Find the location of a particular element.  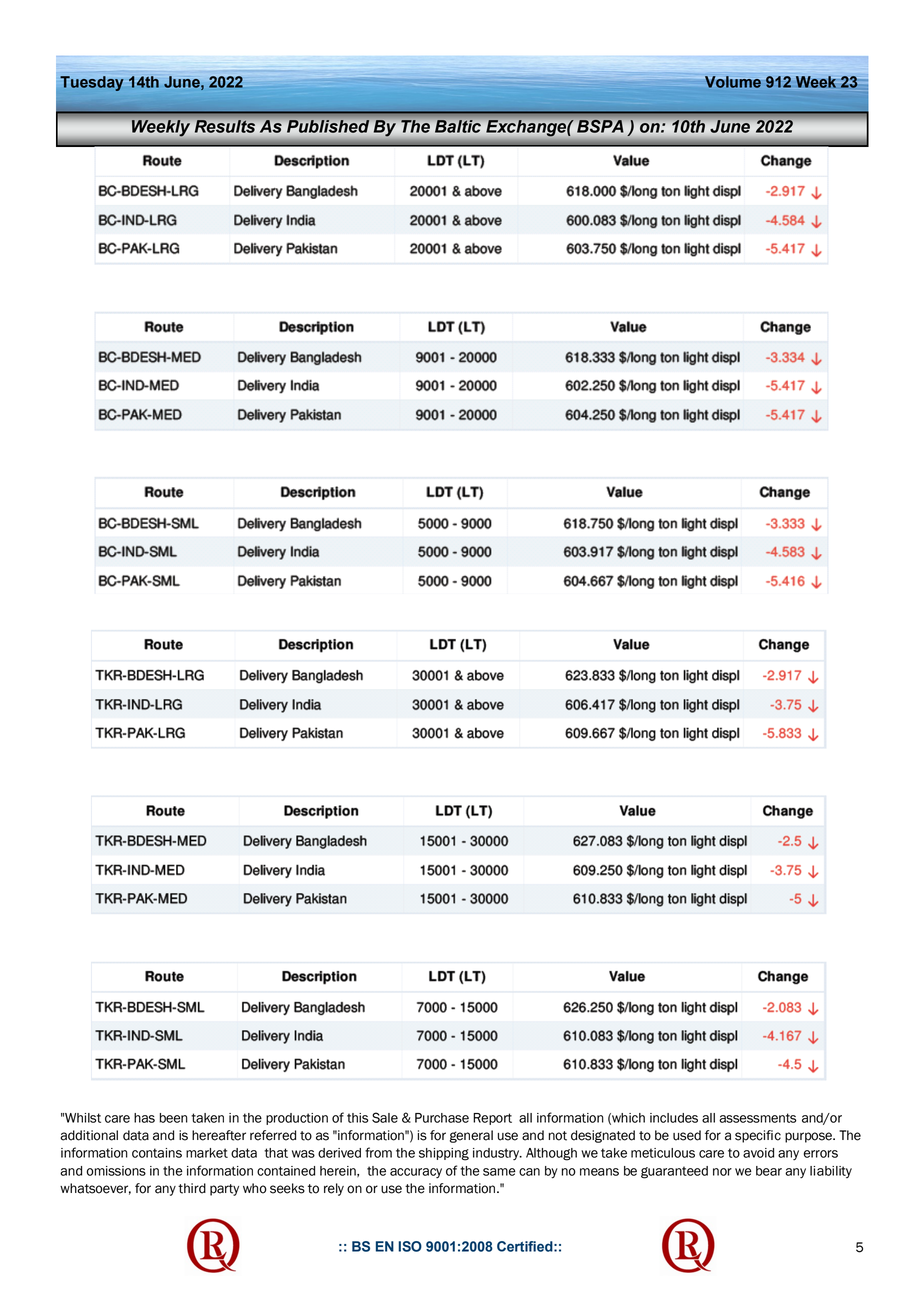

used is located at coordinates (687, 1135).
